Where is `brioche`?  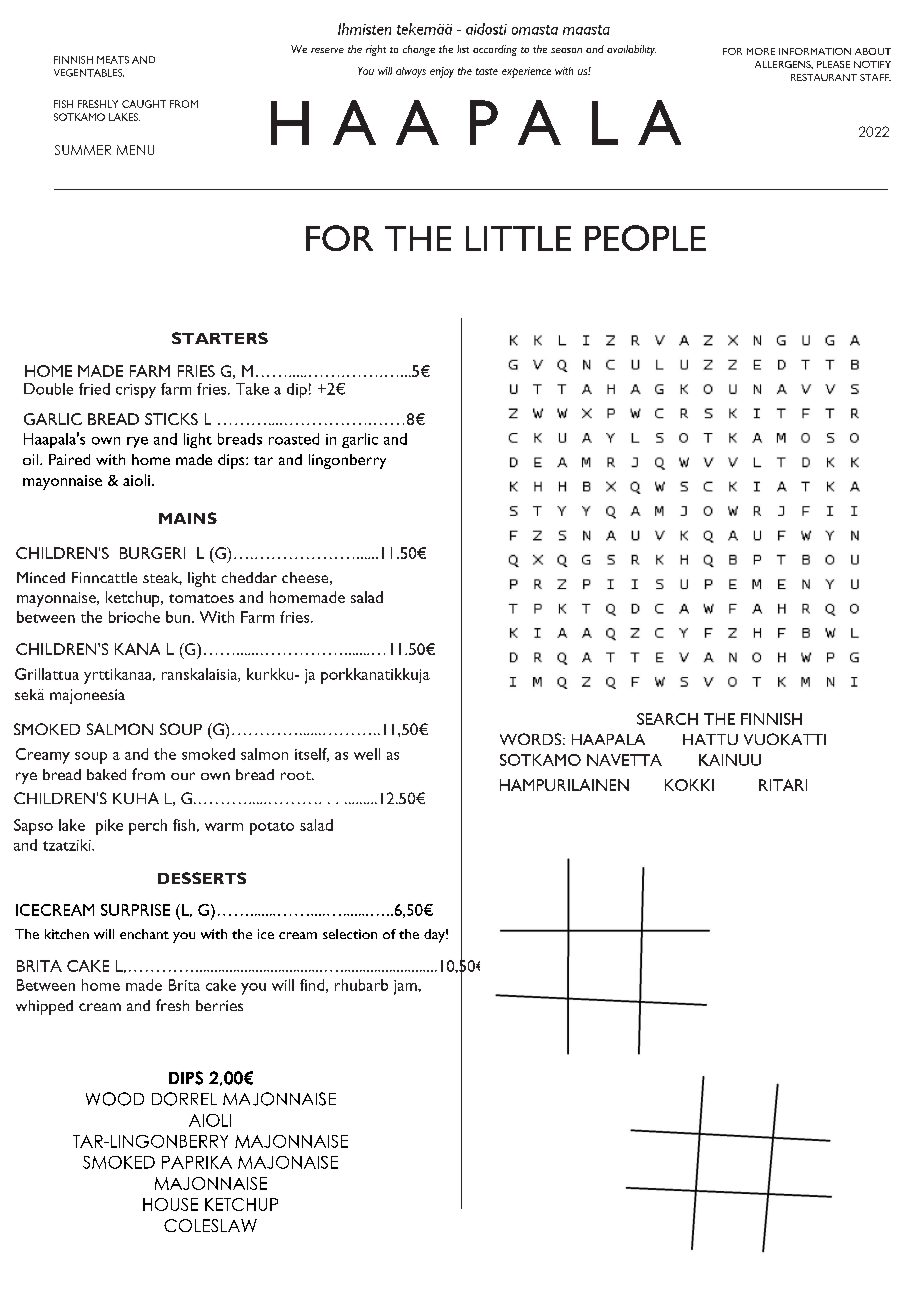
brioche is located at coordinates (134, 617).
